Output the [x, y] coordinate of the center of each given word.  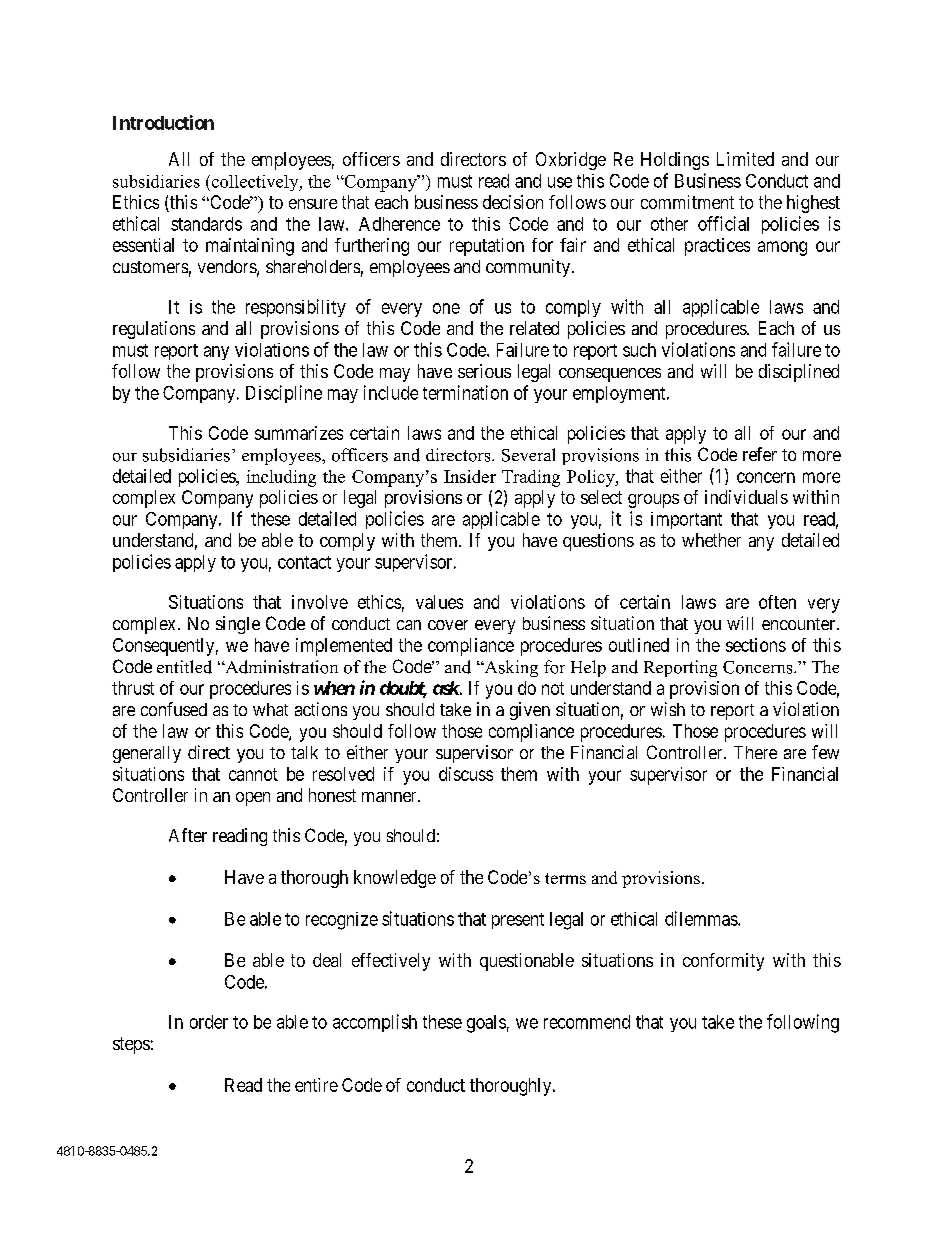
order [209, 1022]
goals [486, 1024]
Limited [745, 159]
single [238, 625]
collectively [256, 183]
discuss [466, 774]
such [639, 350]
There [755, 752]
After [188, 835]
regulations [154, 330]
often [777, 602]
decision [513, 202]
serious [484, 371]
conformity [723, 962]
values [439, 602]
